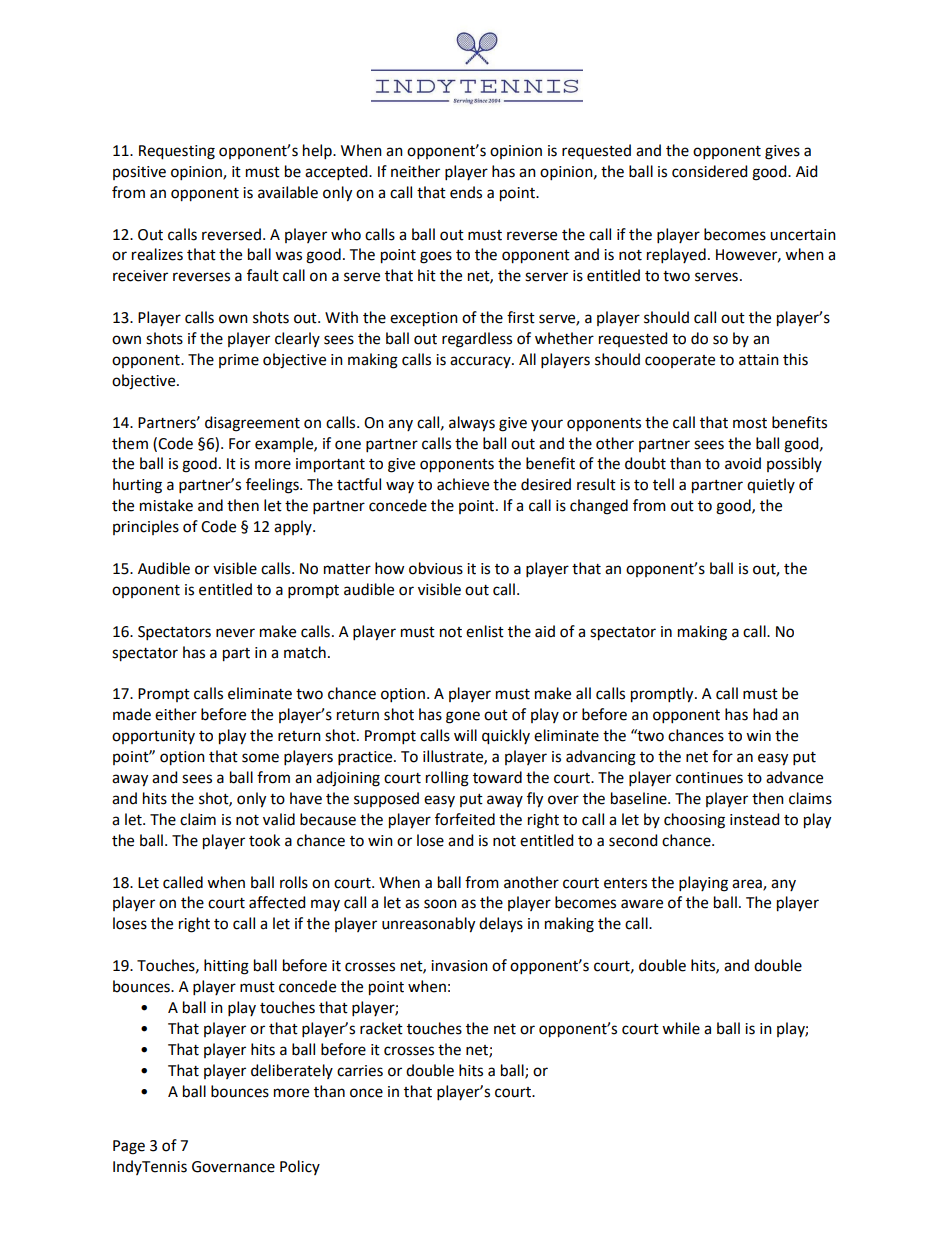 This screenshot has width=952, height=1233. Describe the element at coordinates (129, 1147) in the screenshot. I see `Page` at that location.
